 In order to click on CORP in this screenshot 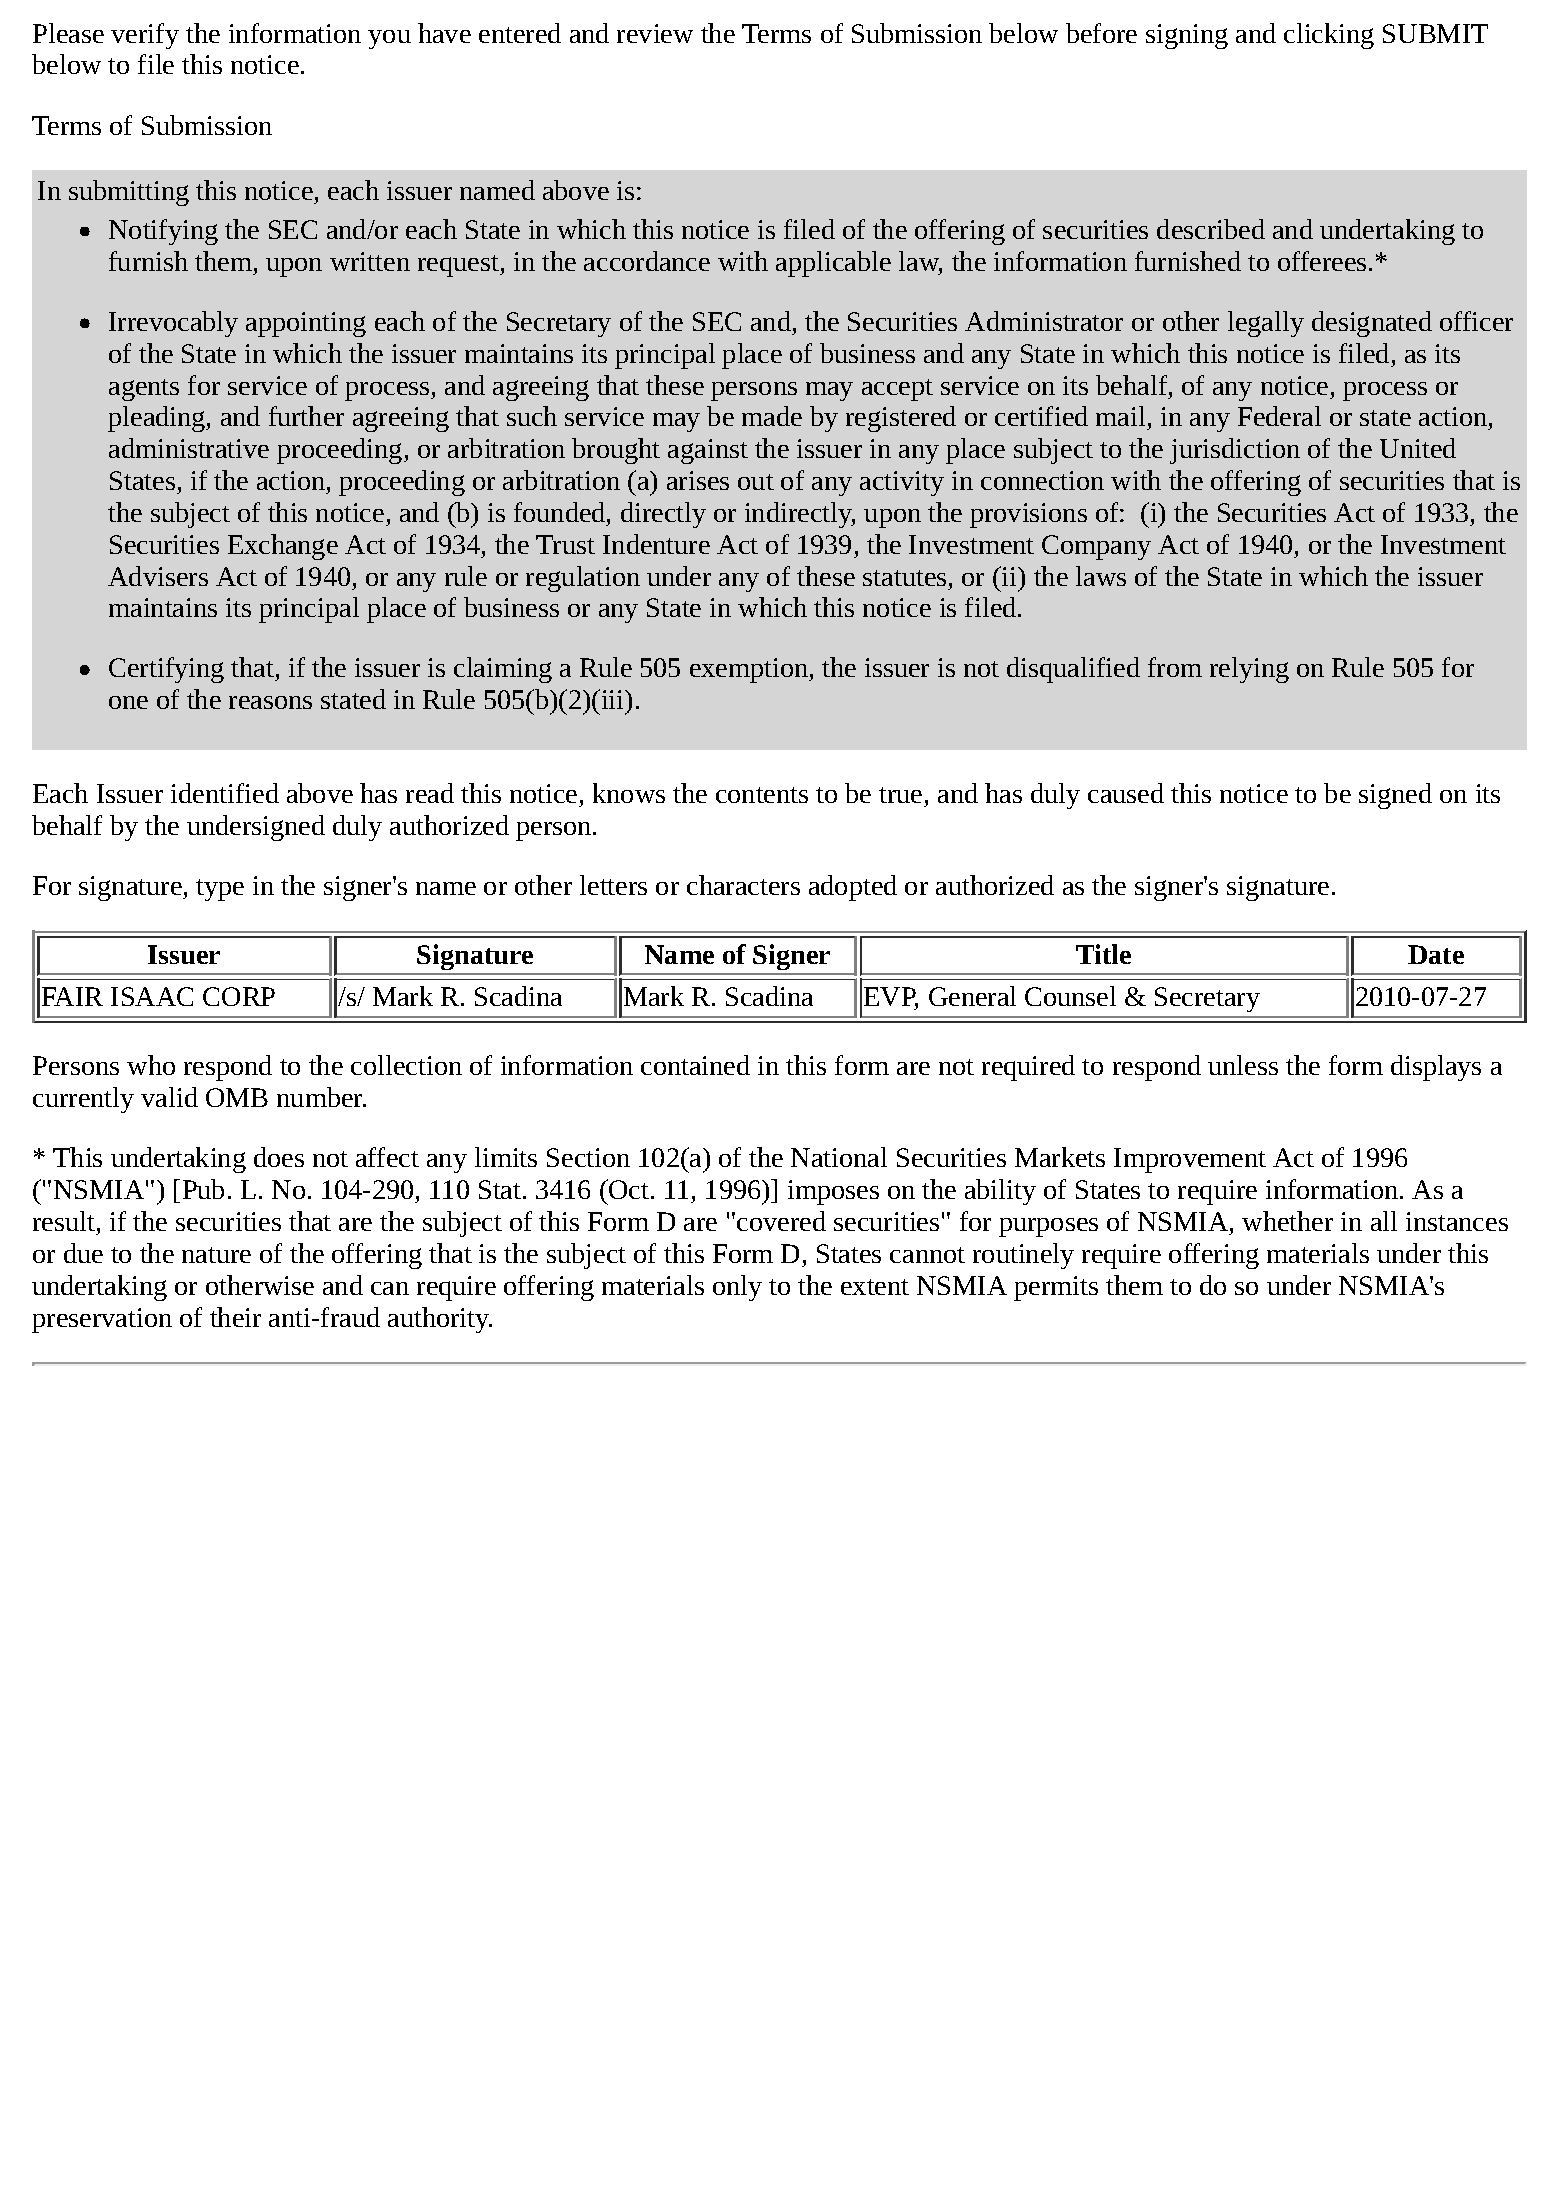, I will do `click(239, 996)`.
